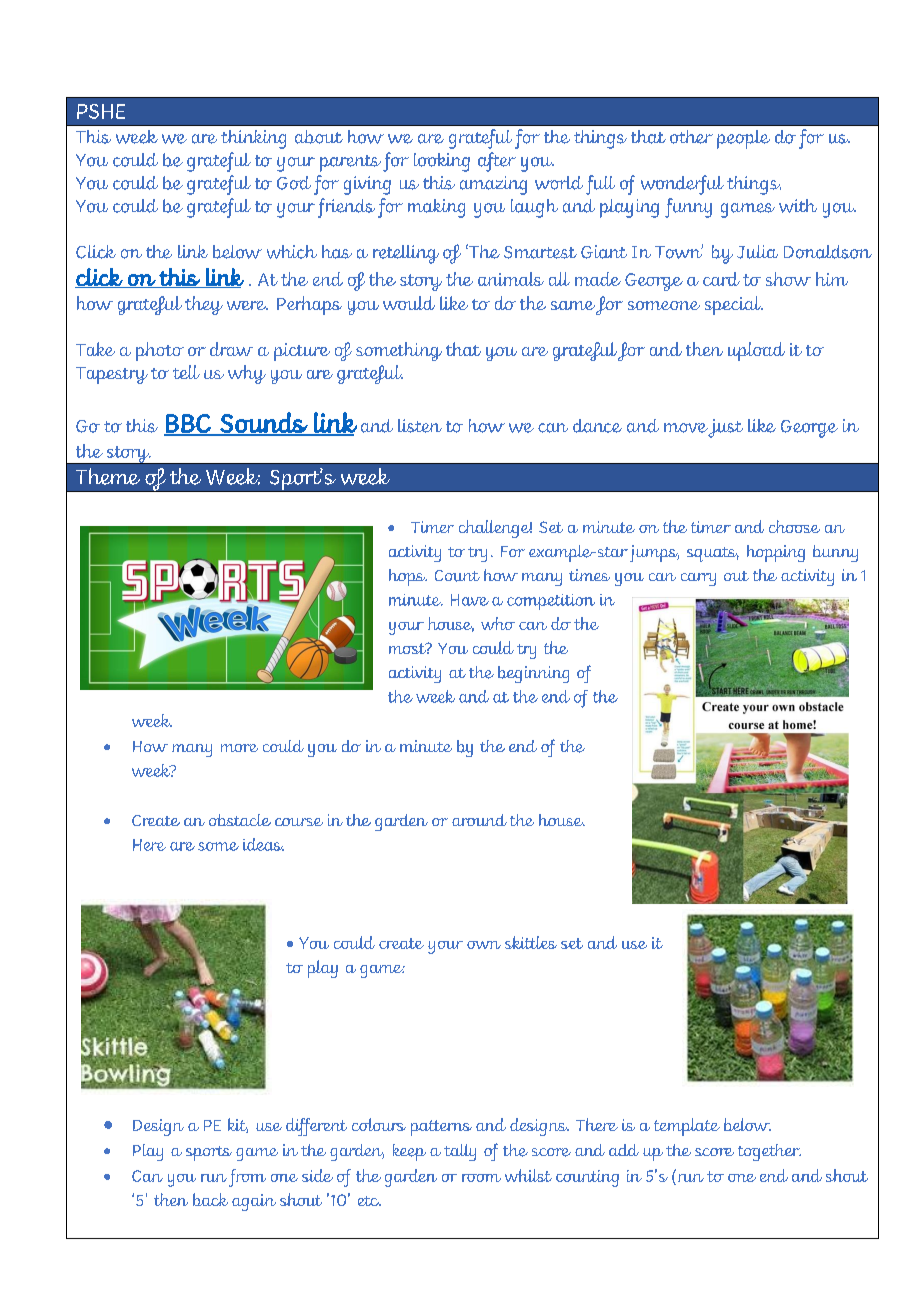  I want to click on PSHE, so click(101, 111).
